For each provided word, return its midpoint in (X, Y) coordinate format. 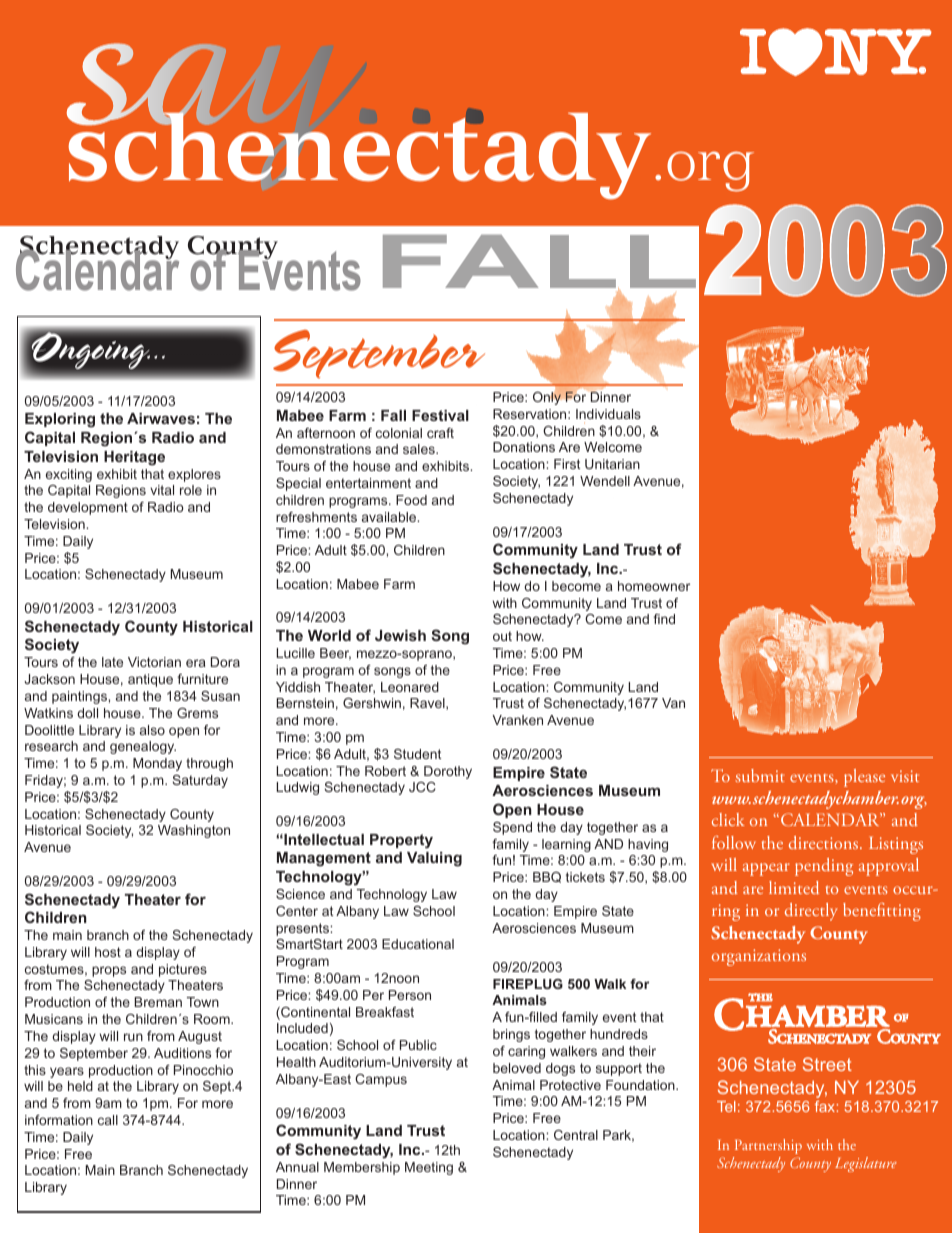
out (502, 636)
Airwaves (161, 418)
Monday (157, 764)
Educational (418, 944)
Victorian (154, 662)
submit (760, 775)
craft (440, 433)
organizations (759, 957)
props (109, 971)
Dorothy (448, 772)
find (664, 619)
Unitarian (612, 464)
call (108, 1120)
